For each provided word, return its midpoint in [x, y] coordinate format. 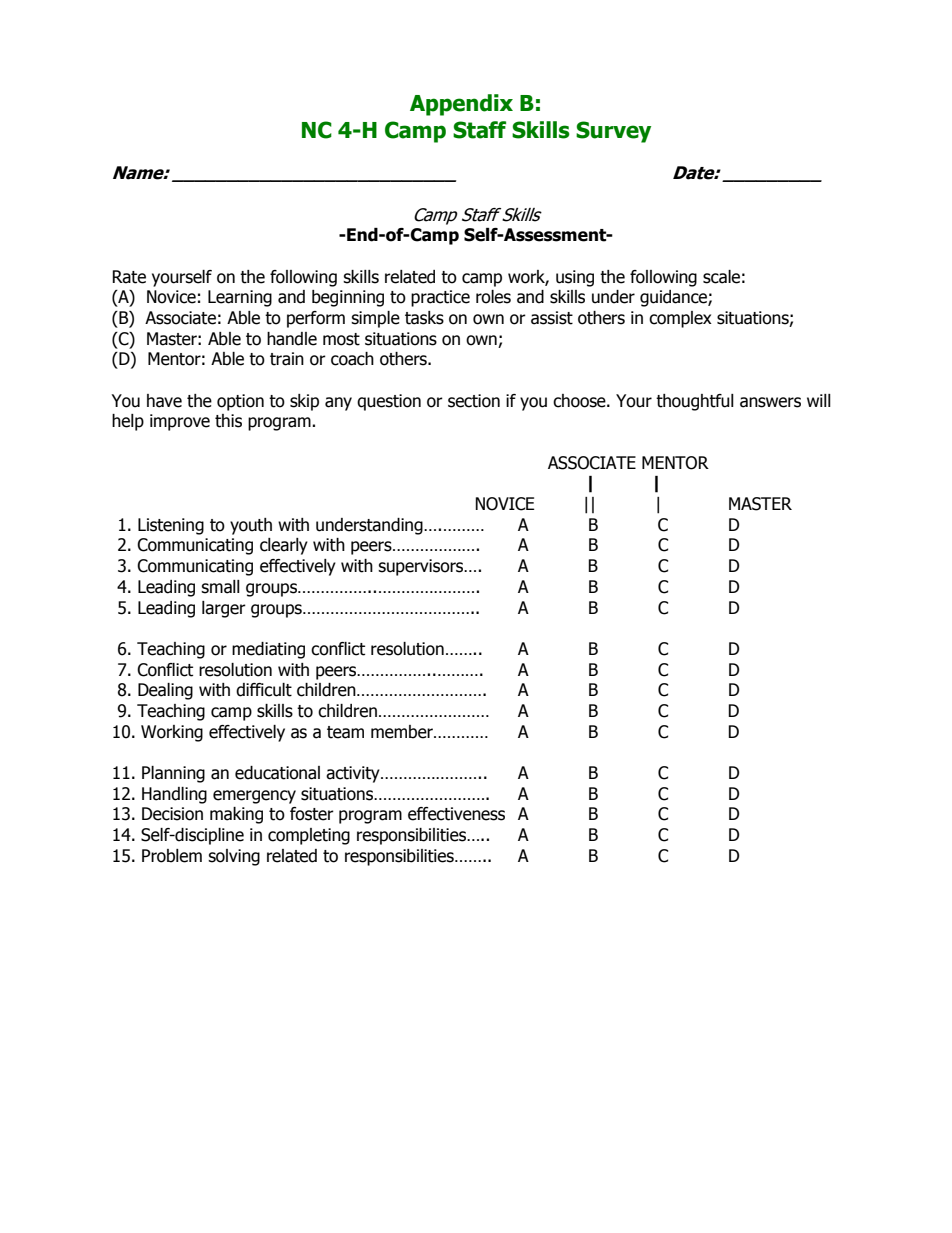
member [403, 732]
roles [493, 297]
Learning [240, 298]
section [474, 401]
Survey [613, 132]
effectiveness [456, 814]
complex [680, 319]
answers [770, 402]
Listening [171, 526]
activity [354, 774]
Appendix [461, 105]
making [236, 815]
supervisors [422, 567]
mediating [268, 650]
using [575, 278]
